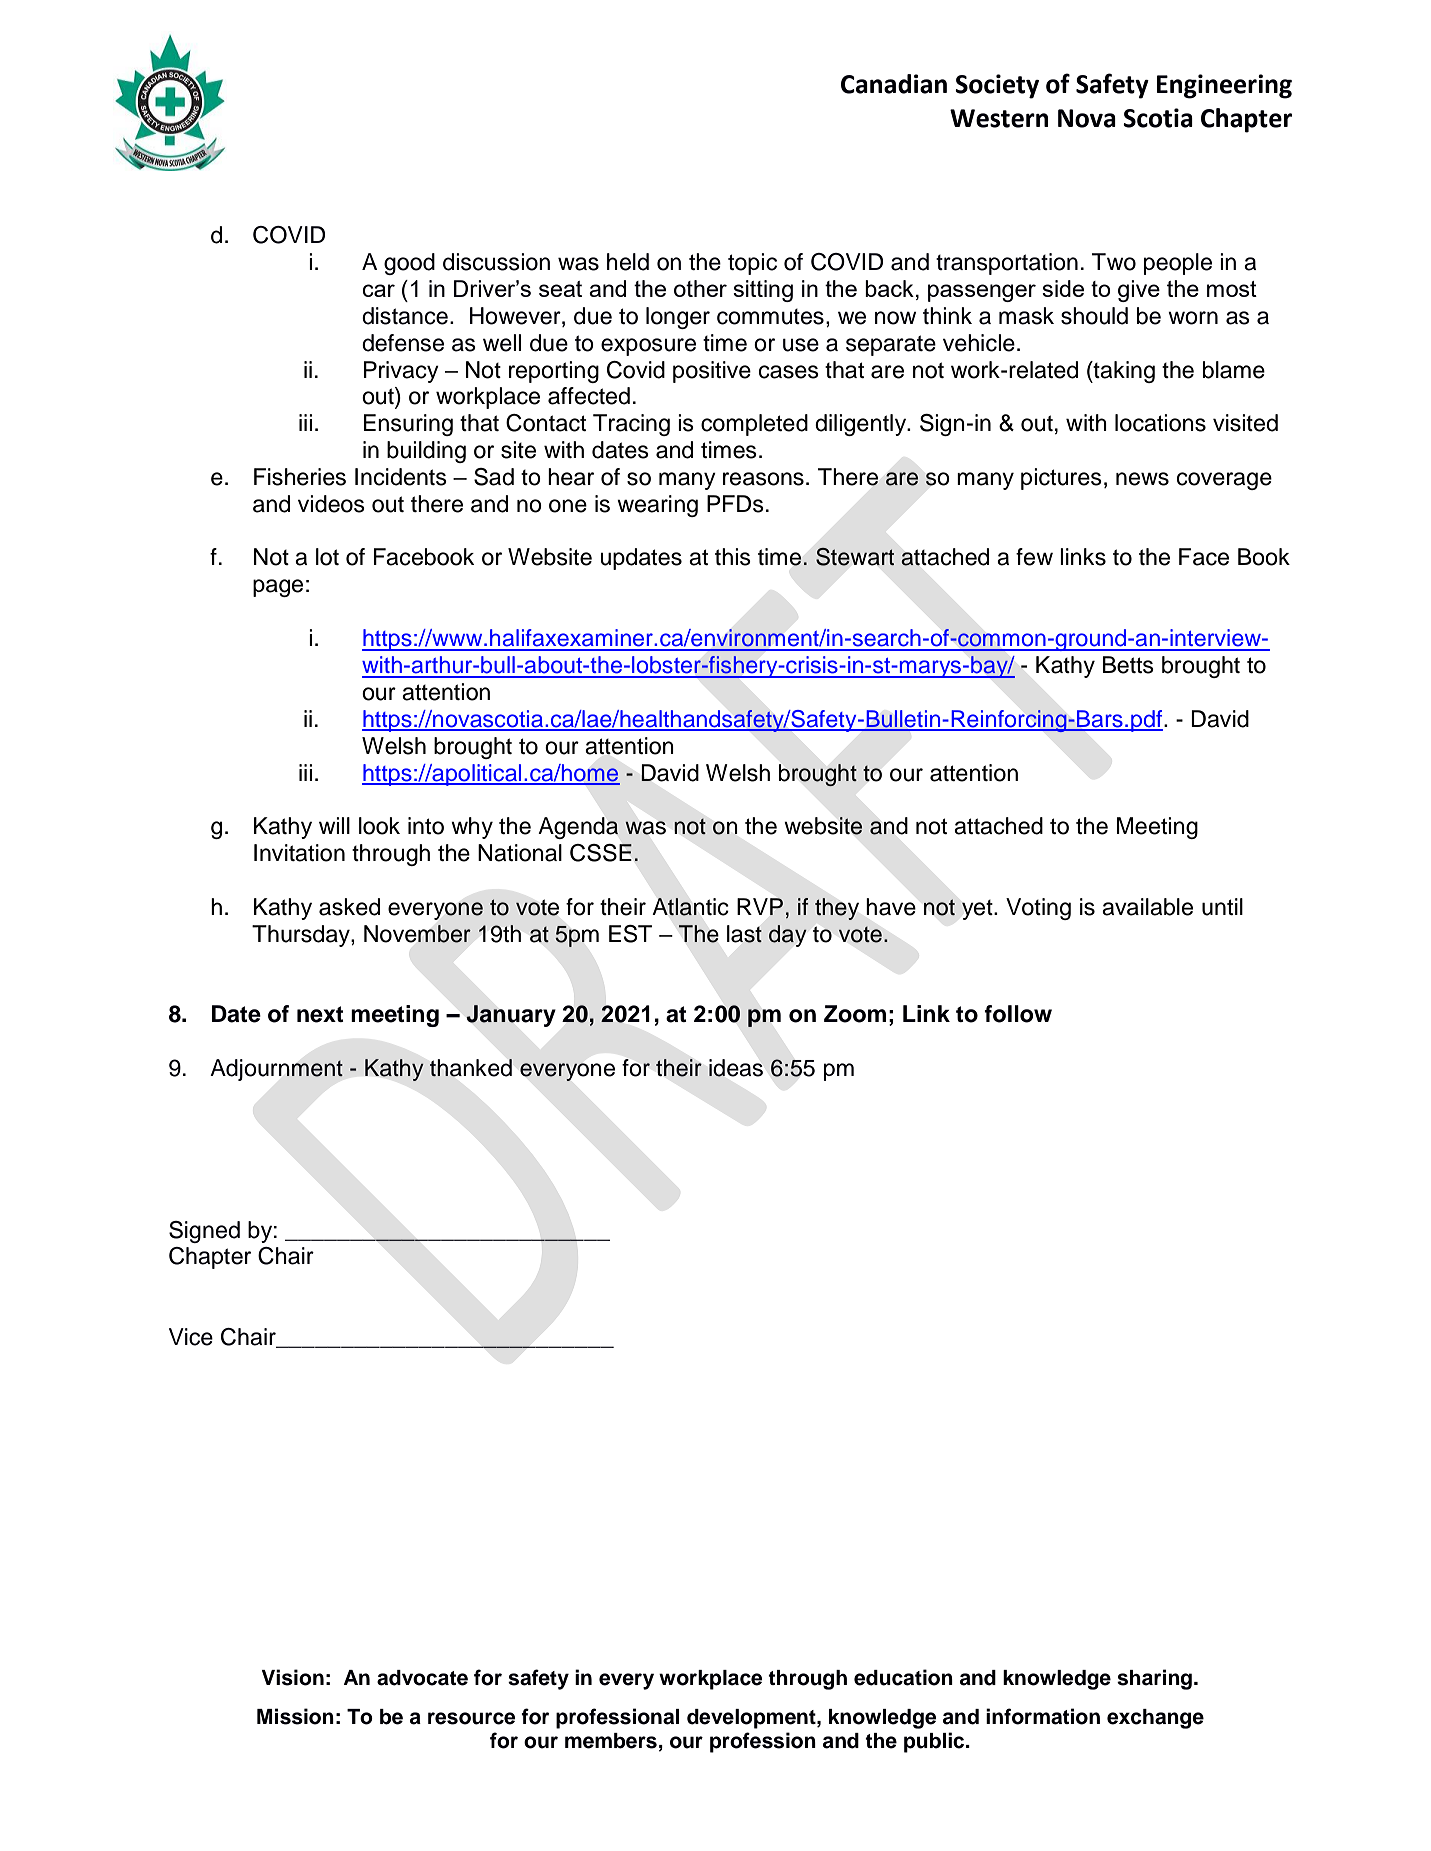 The width and height of the screenshot is (1431, 1851). I want to click on topic, so click(752, 264).
